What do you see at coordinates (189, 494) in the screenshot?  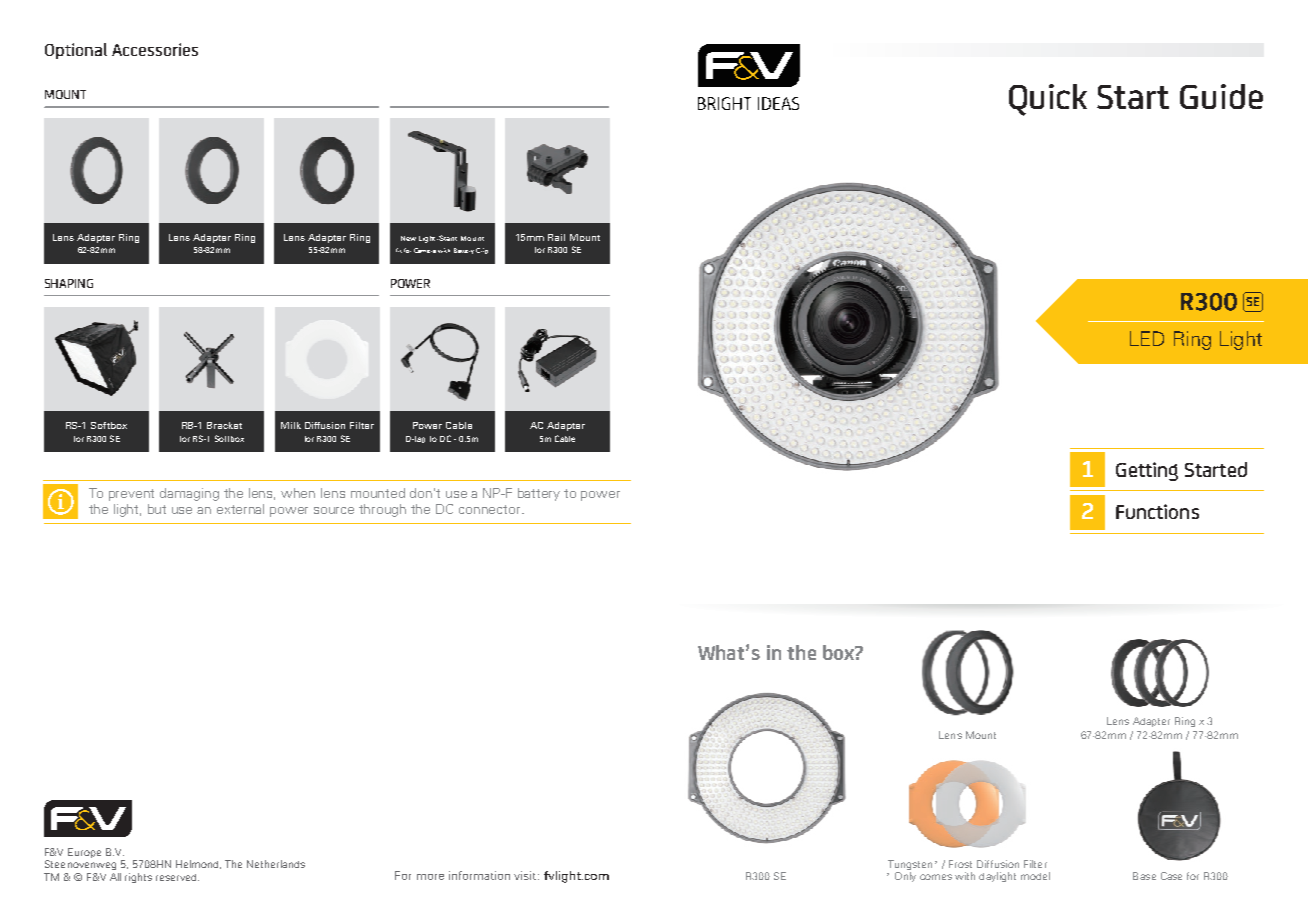 I see `damaging` at bounding box center [189, 494].
